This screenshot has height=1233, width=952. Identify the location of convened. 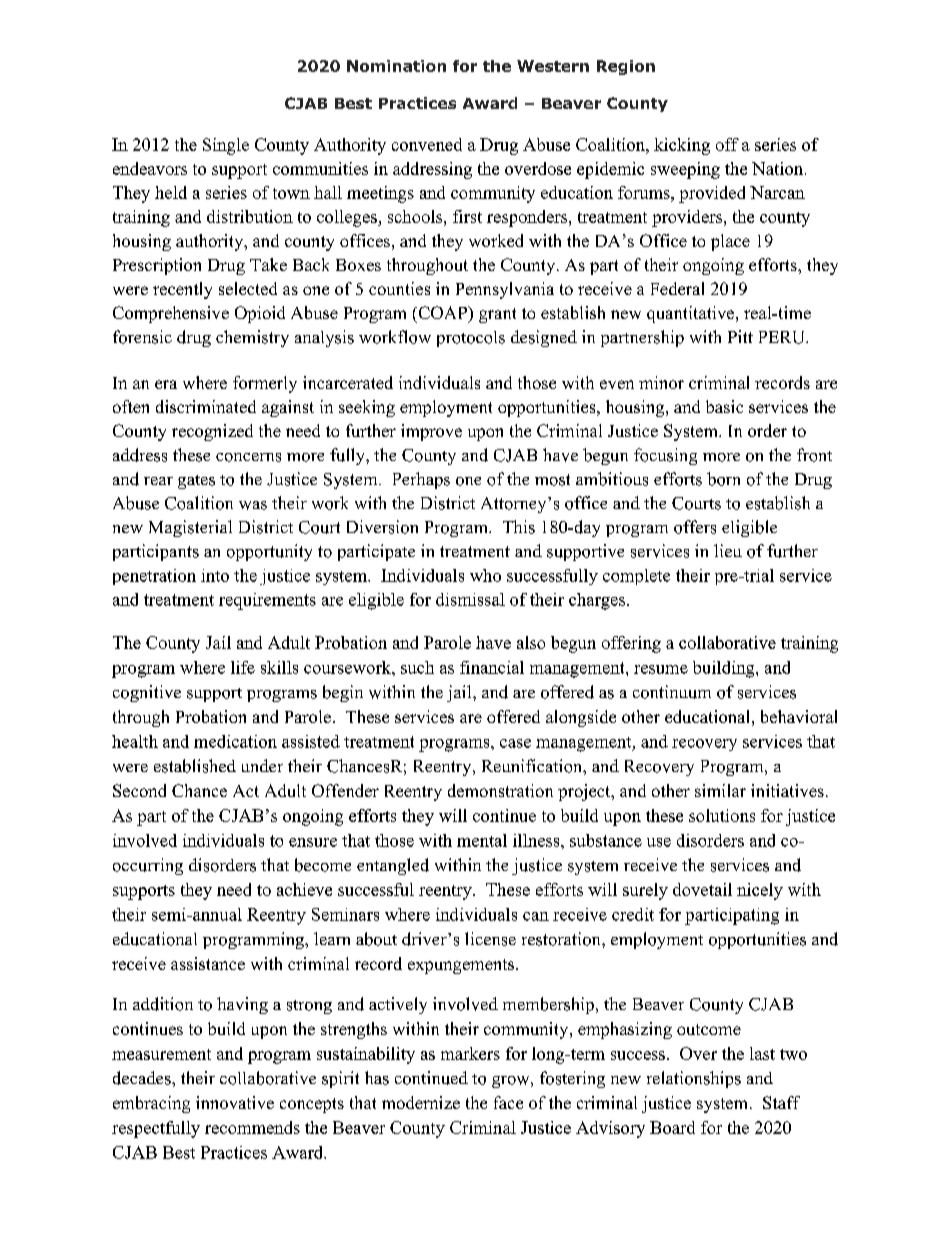
(427, 144).
